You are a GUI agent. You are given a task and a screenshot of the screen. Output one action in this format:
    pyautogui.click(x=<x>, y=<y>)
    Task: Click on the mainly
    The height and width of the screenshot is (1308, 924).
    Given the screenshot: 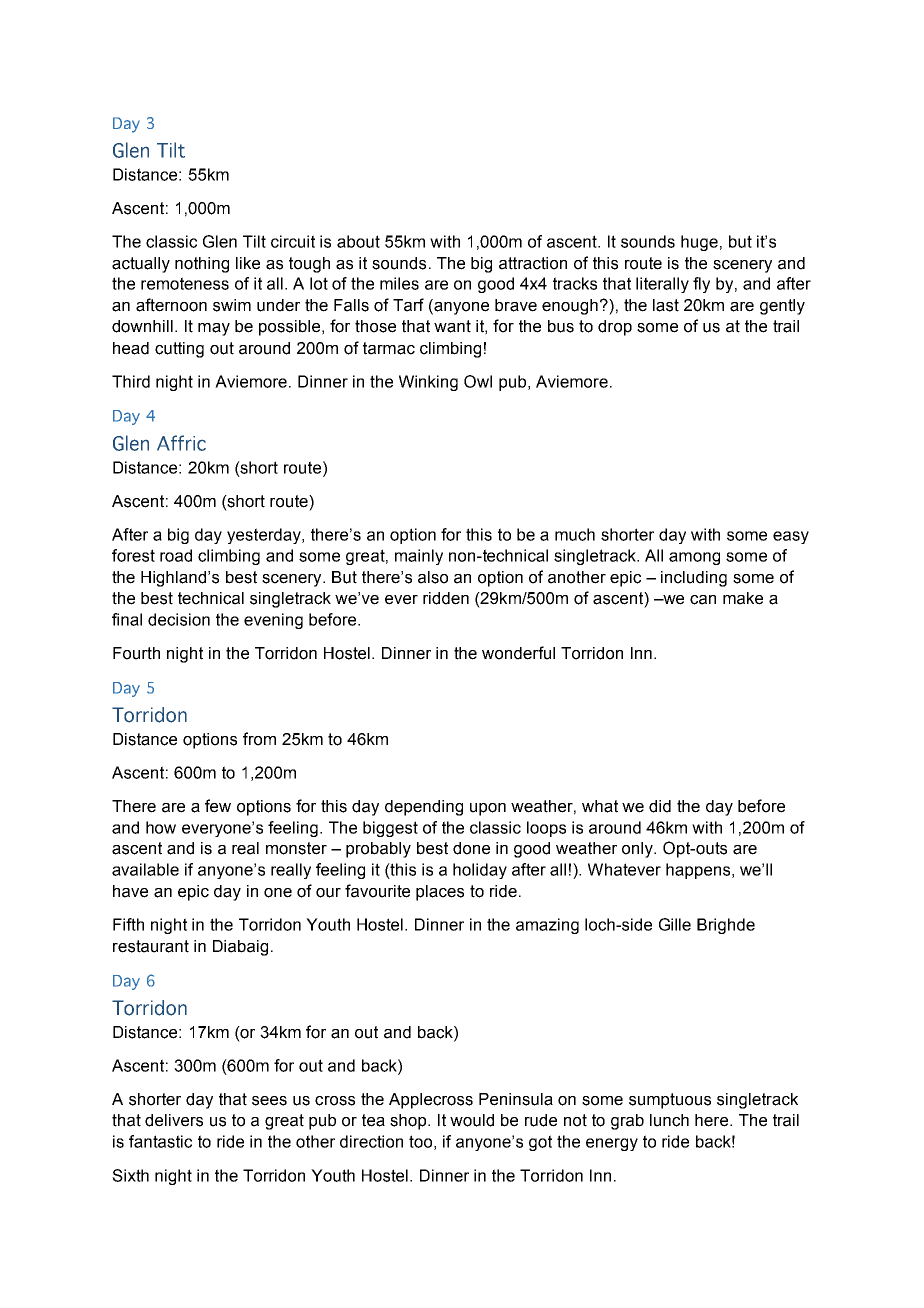 What is the action you would take?
    pyautogui.click(x=419, y=557)
